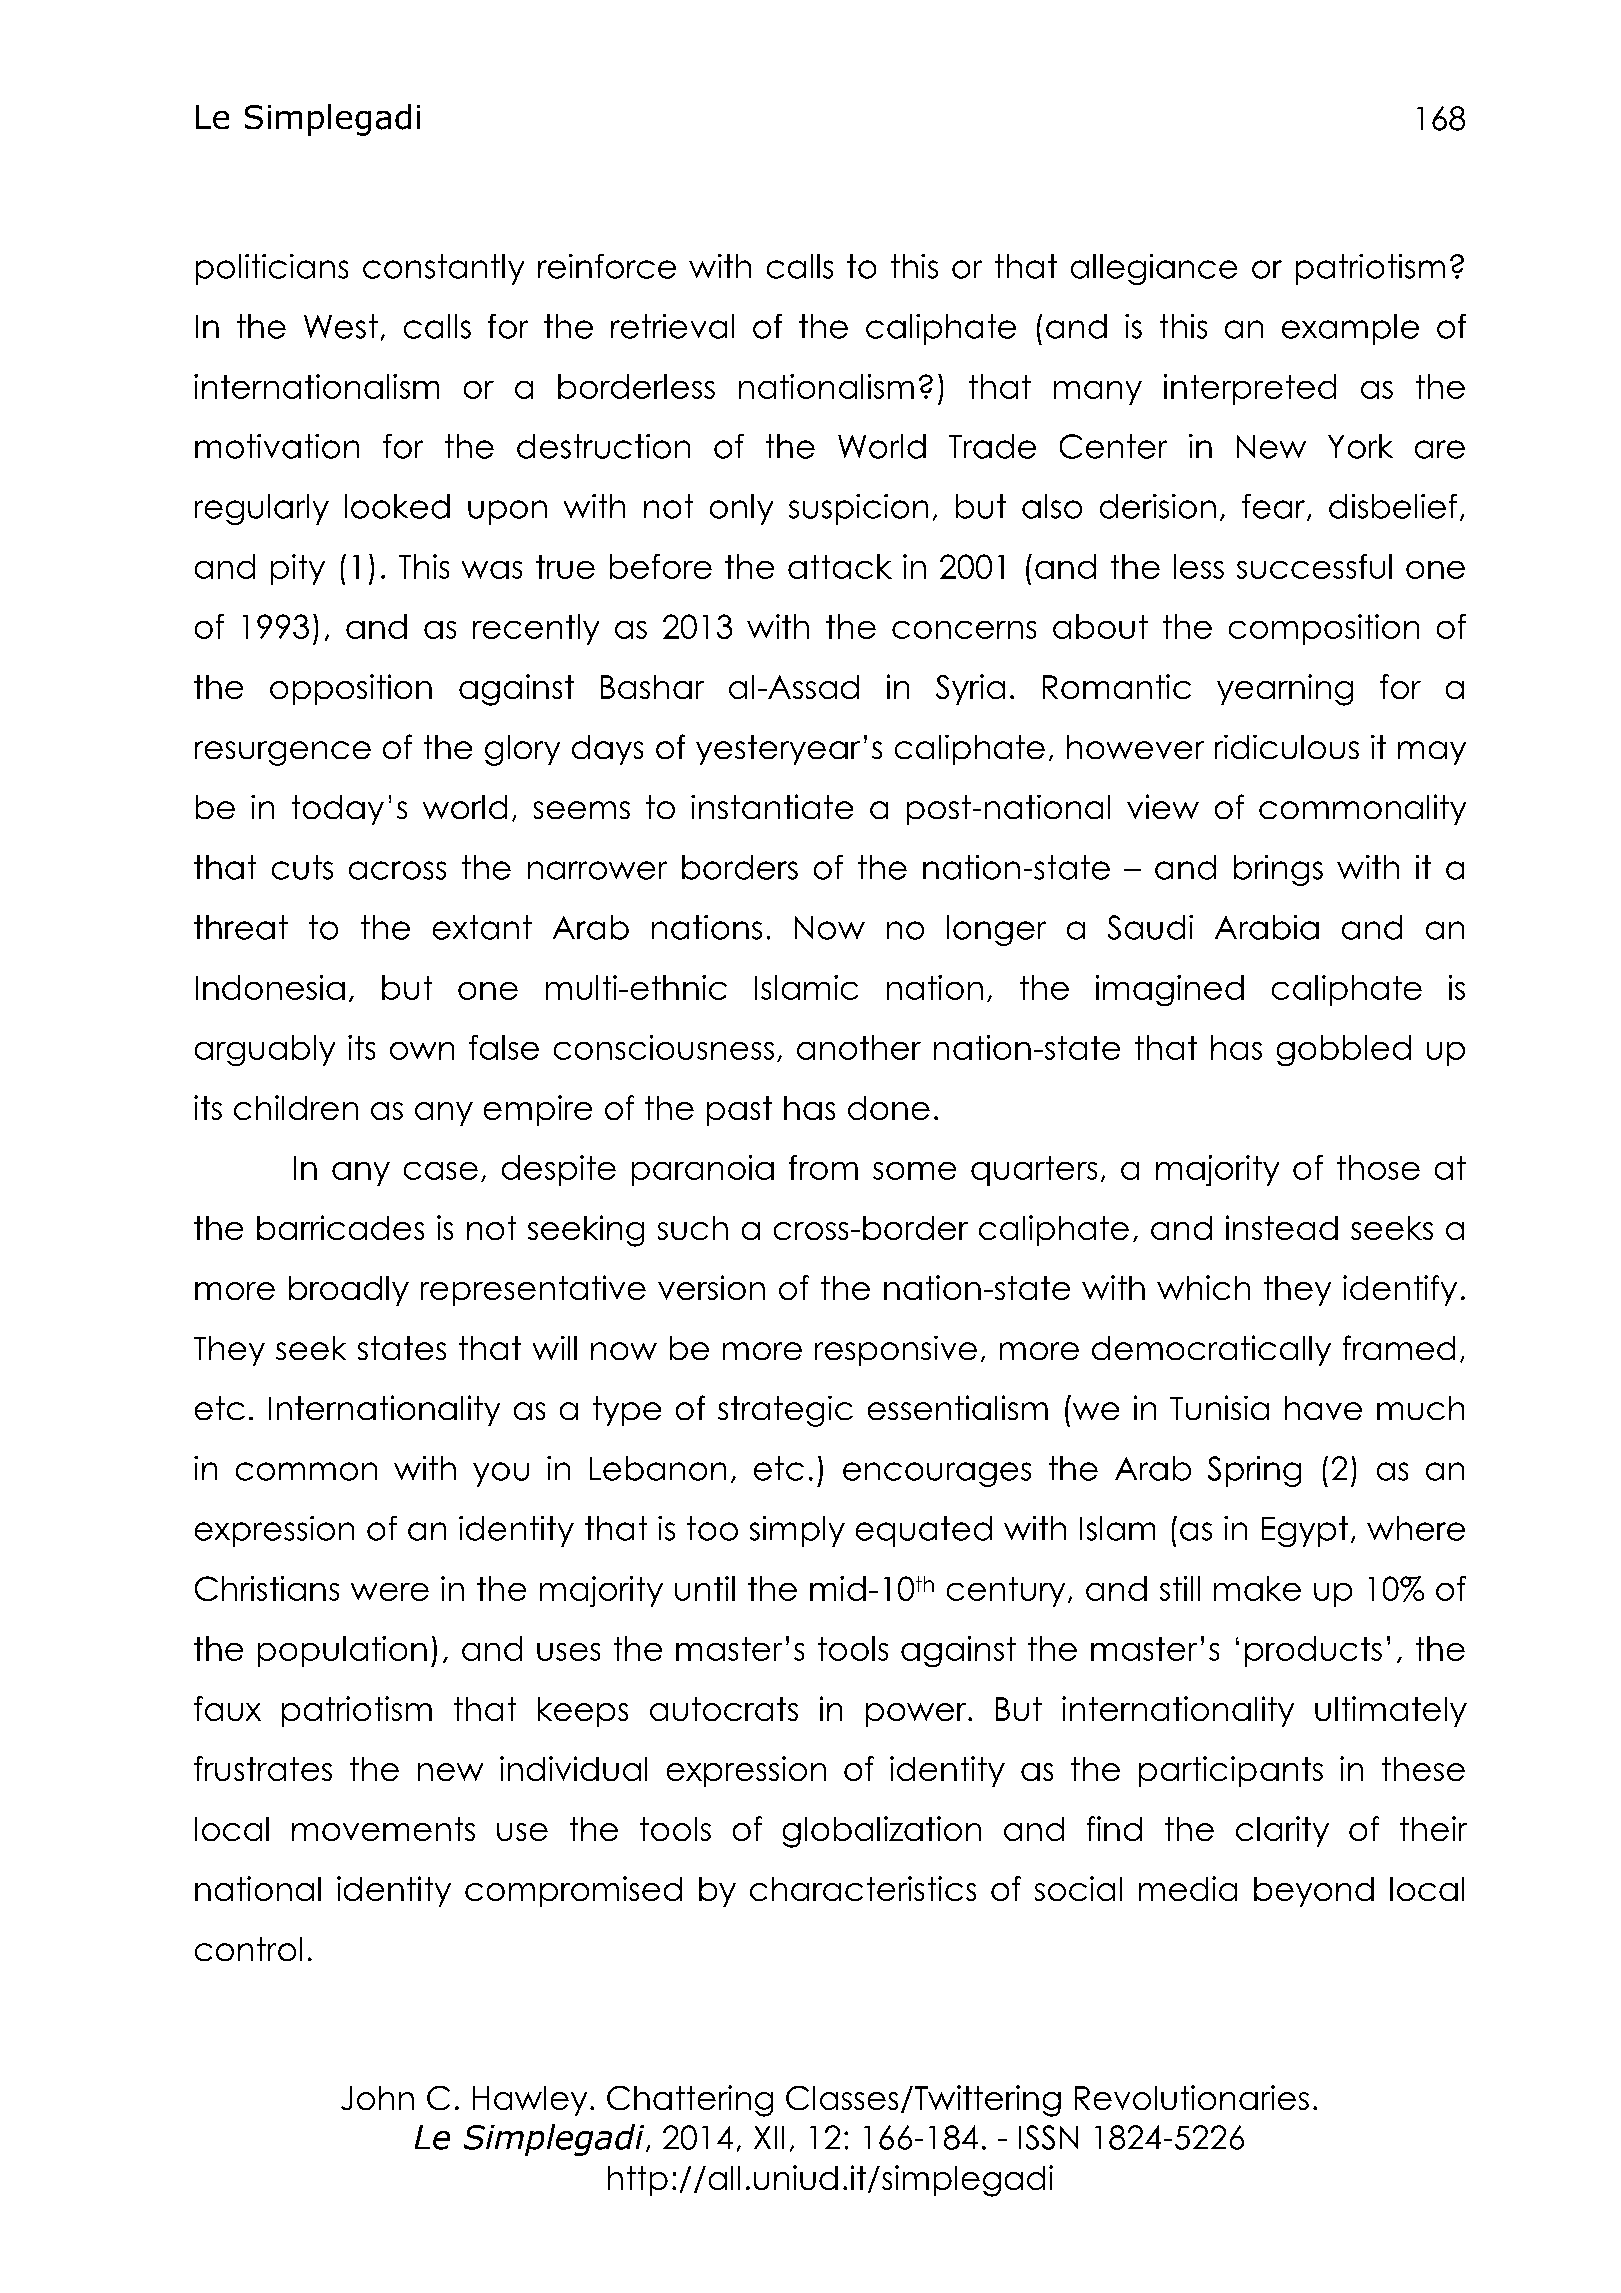 Image resolution: width=1621 pixels, height=2293 pixels. Describe the element at coordinates (342, 1651) in the page. I see `population` at that location.
